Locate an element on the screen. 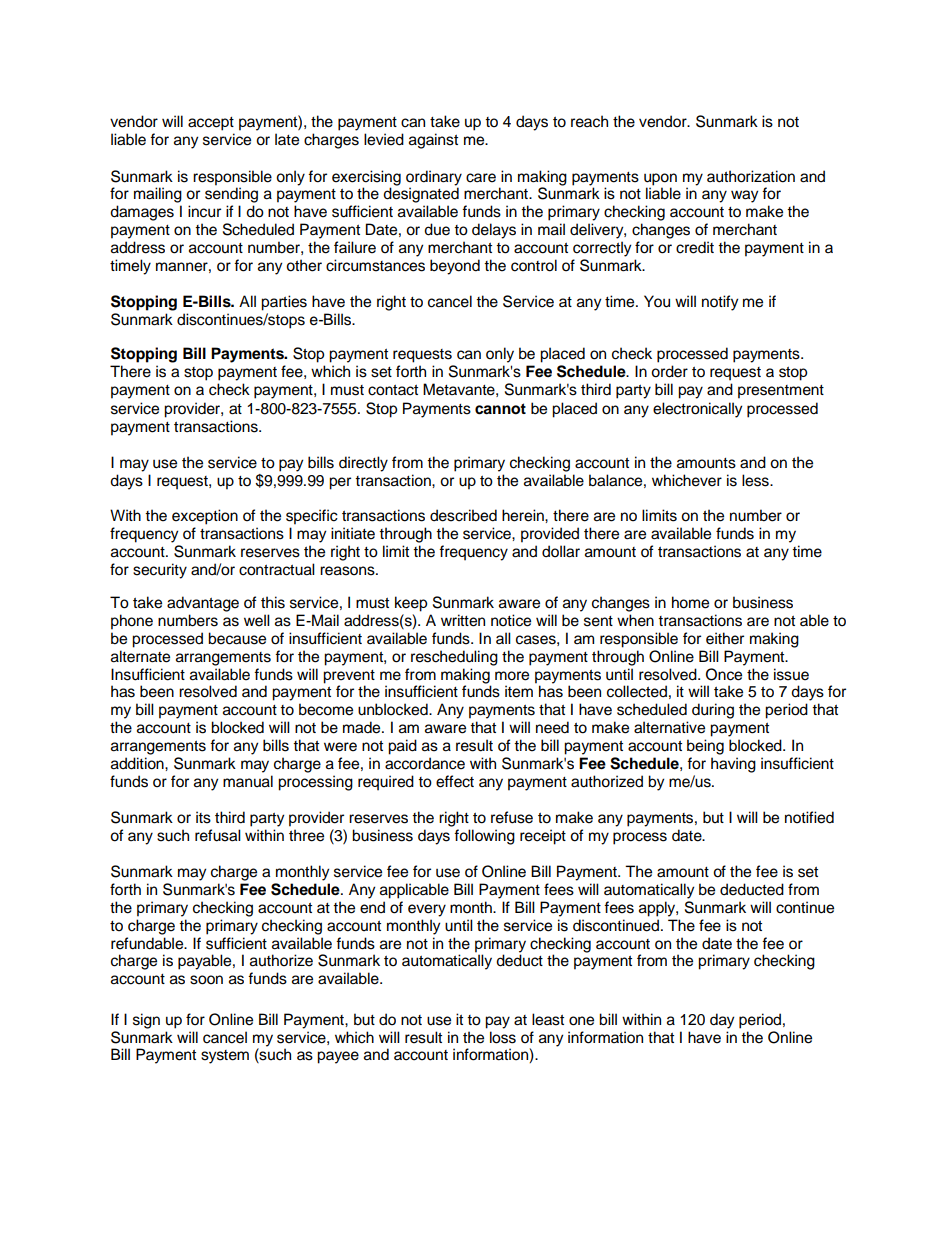  authorization is located at coordinates (751, 176).
